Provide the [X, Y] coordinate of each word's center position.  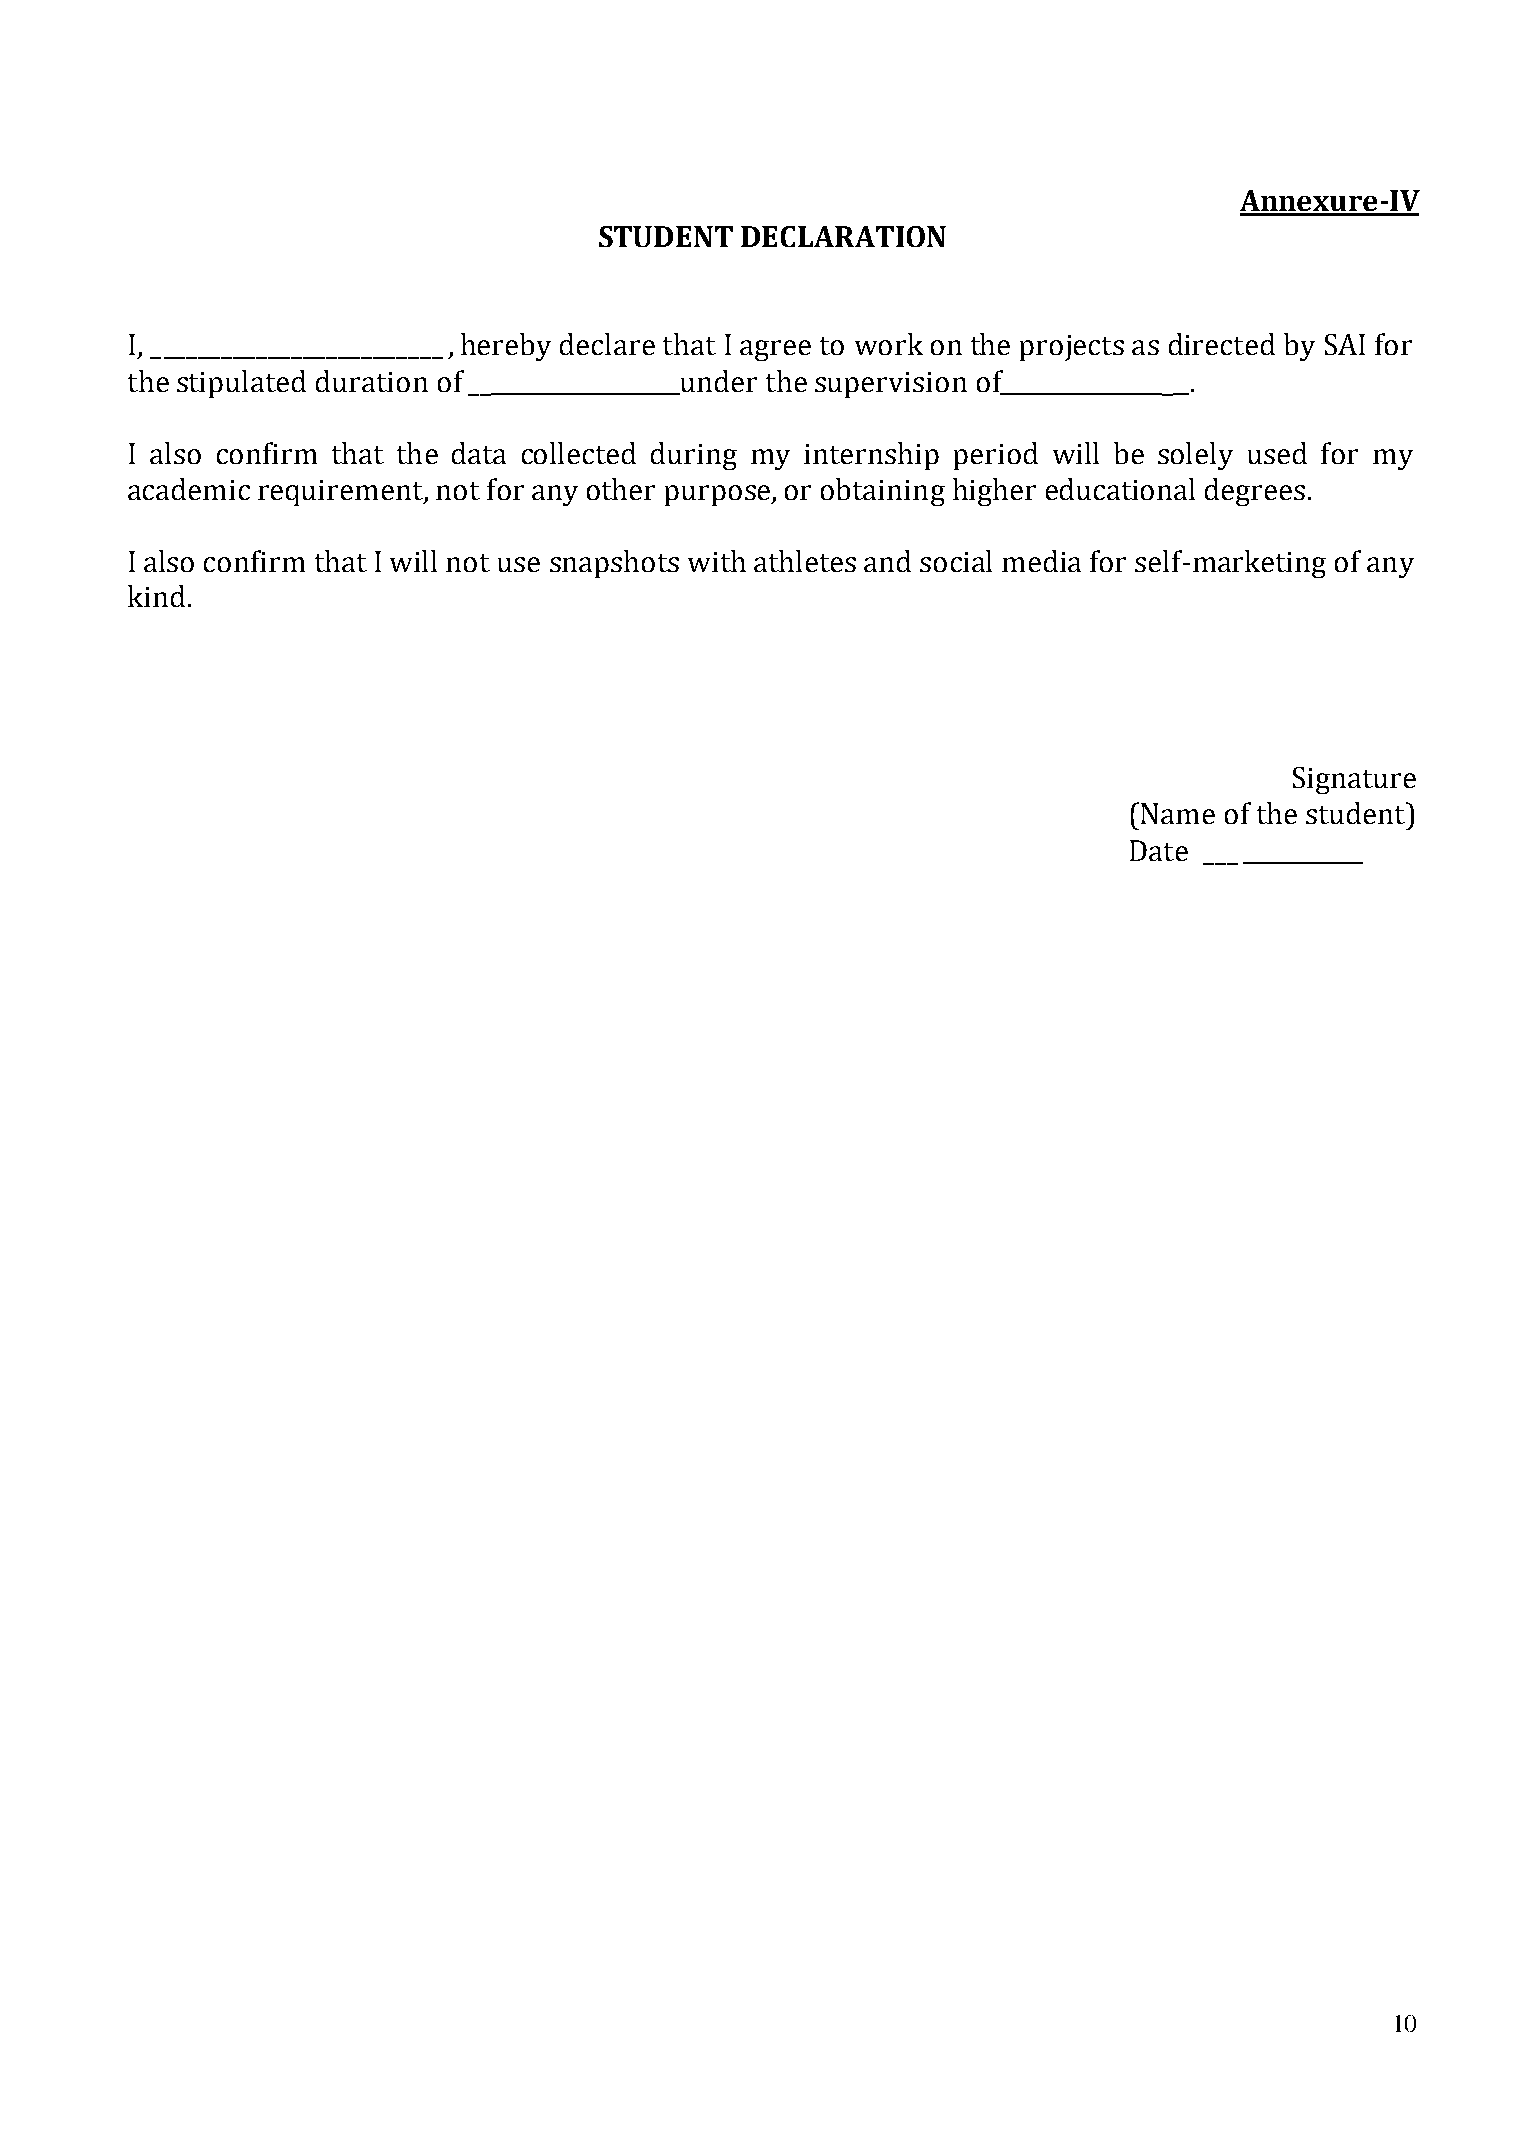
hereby [506, 347]
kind [156, 596]
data [479, 453]
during [694, 456]
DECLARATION [843, 236]
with [717, 561]
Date [1159, 850]
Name [1178, 813]
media [1041, 561]
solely [1195, 456]
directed [1222, 344]
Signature [1354, 780]
